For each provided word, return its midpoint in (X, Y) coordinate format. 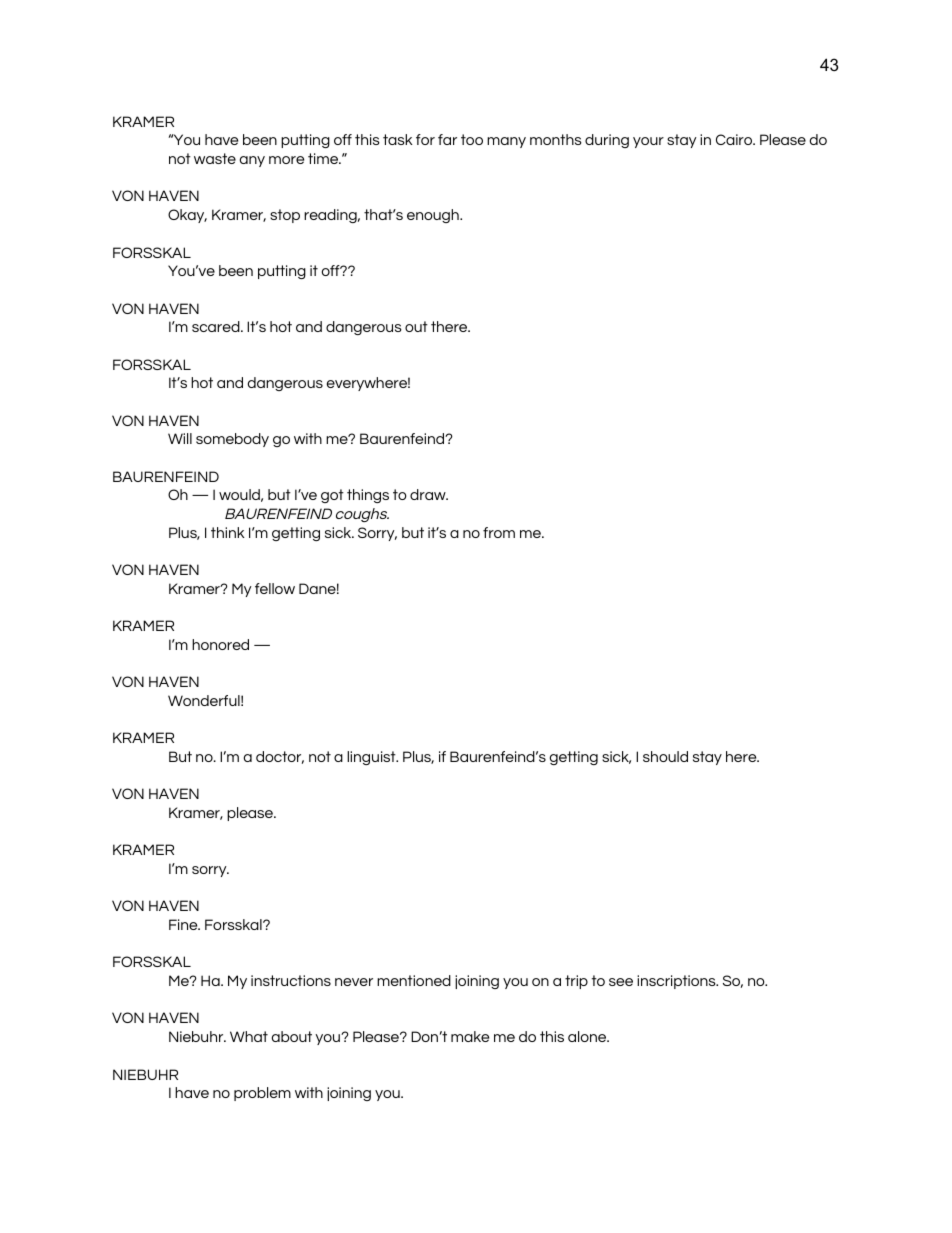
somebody (232, 440)
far (447, 139)
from (499, 532)
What (249, 1036)
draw (429, 494)
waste (215, 158)
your (648, 142)
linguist (372, 758)
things (368, 496)
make (470, 1036)
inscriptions (677, 982)
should (665, 756)
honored (220, 644)
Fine (184, 924)
